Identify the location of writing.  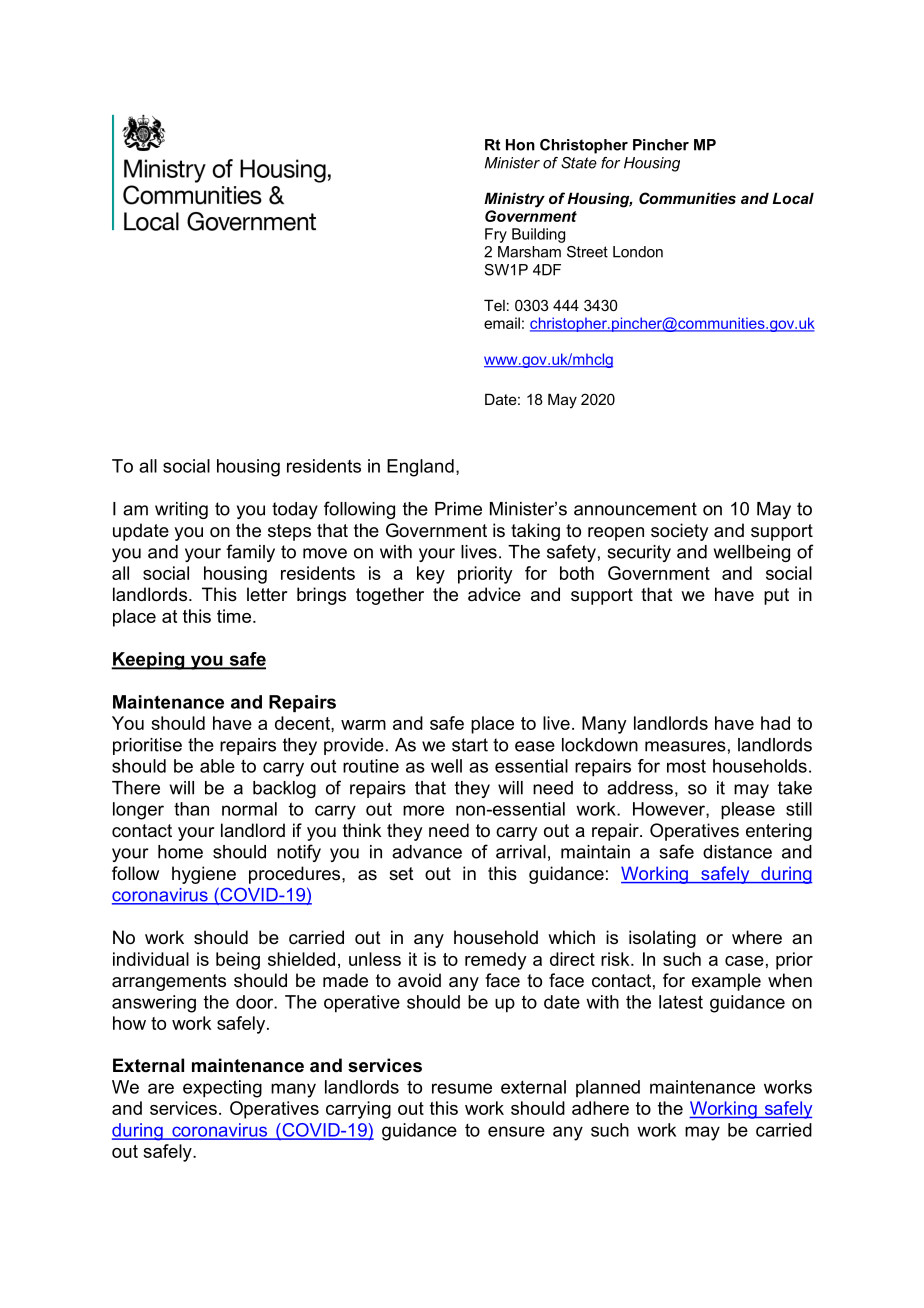
(181, 510).
